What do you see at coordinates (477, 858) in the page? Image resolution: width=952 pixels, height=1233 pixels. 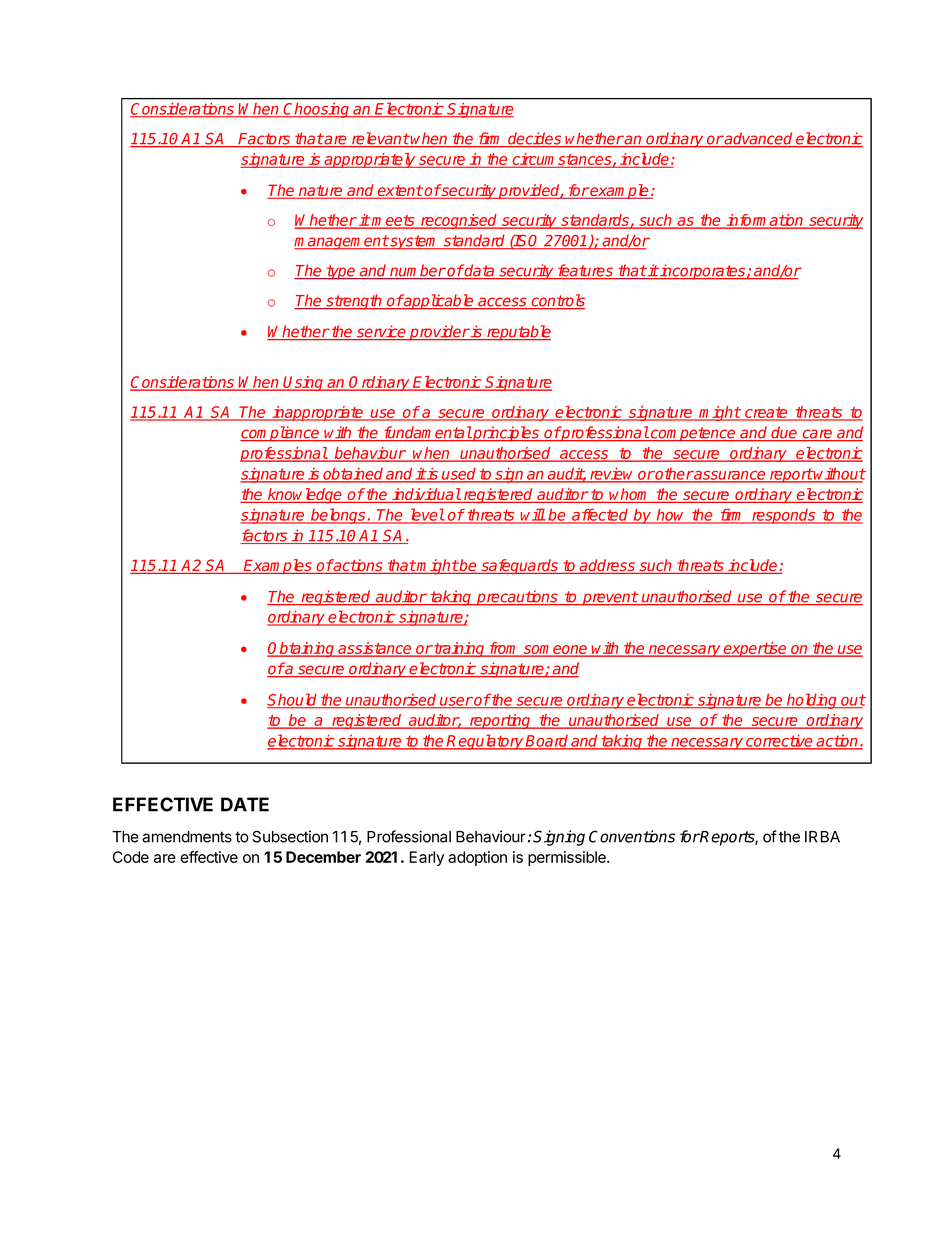 I see `adoption` at bounding box center [477, 858].
